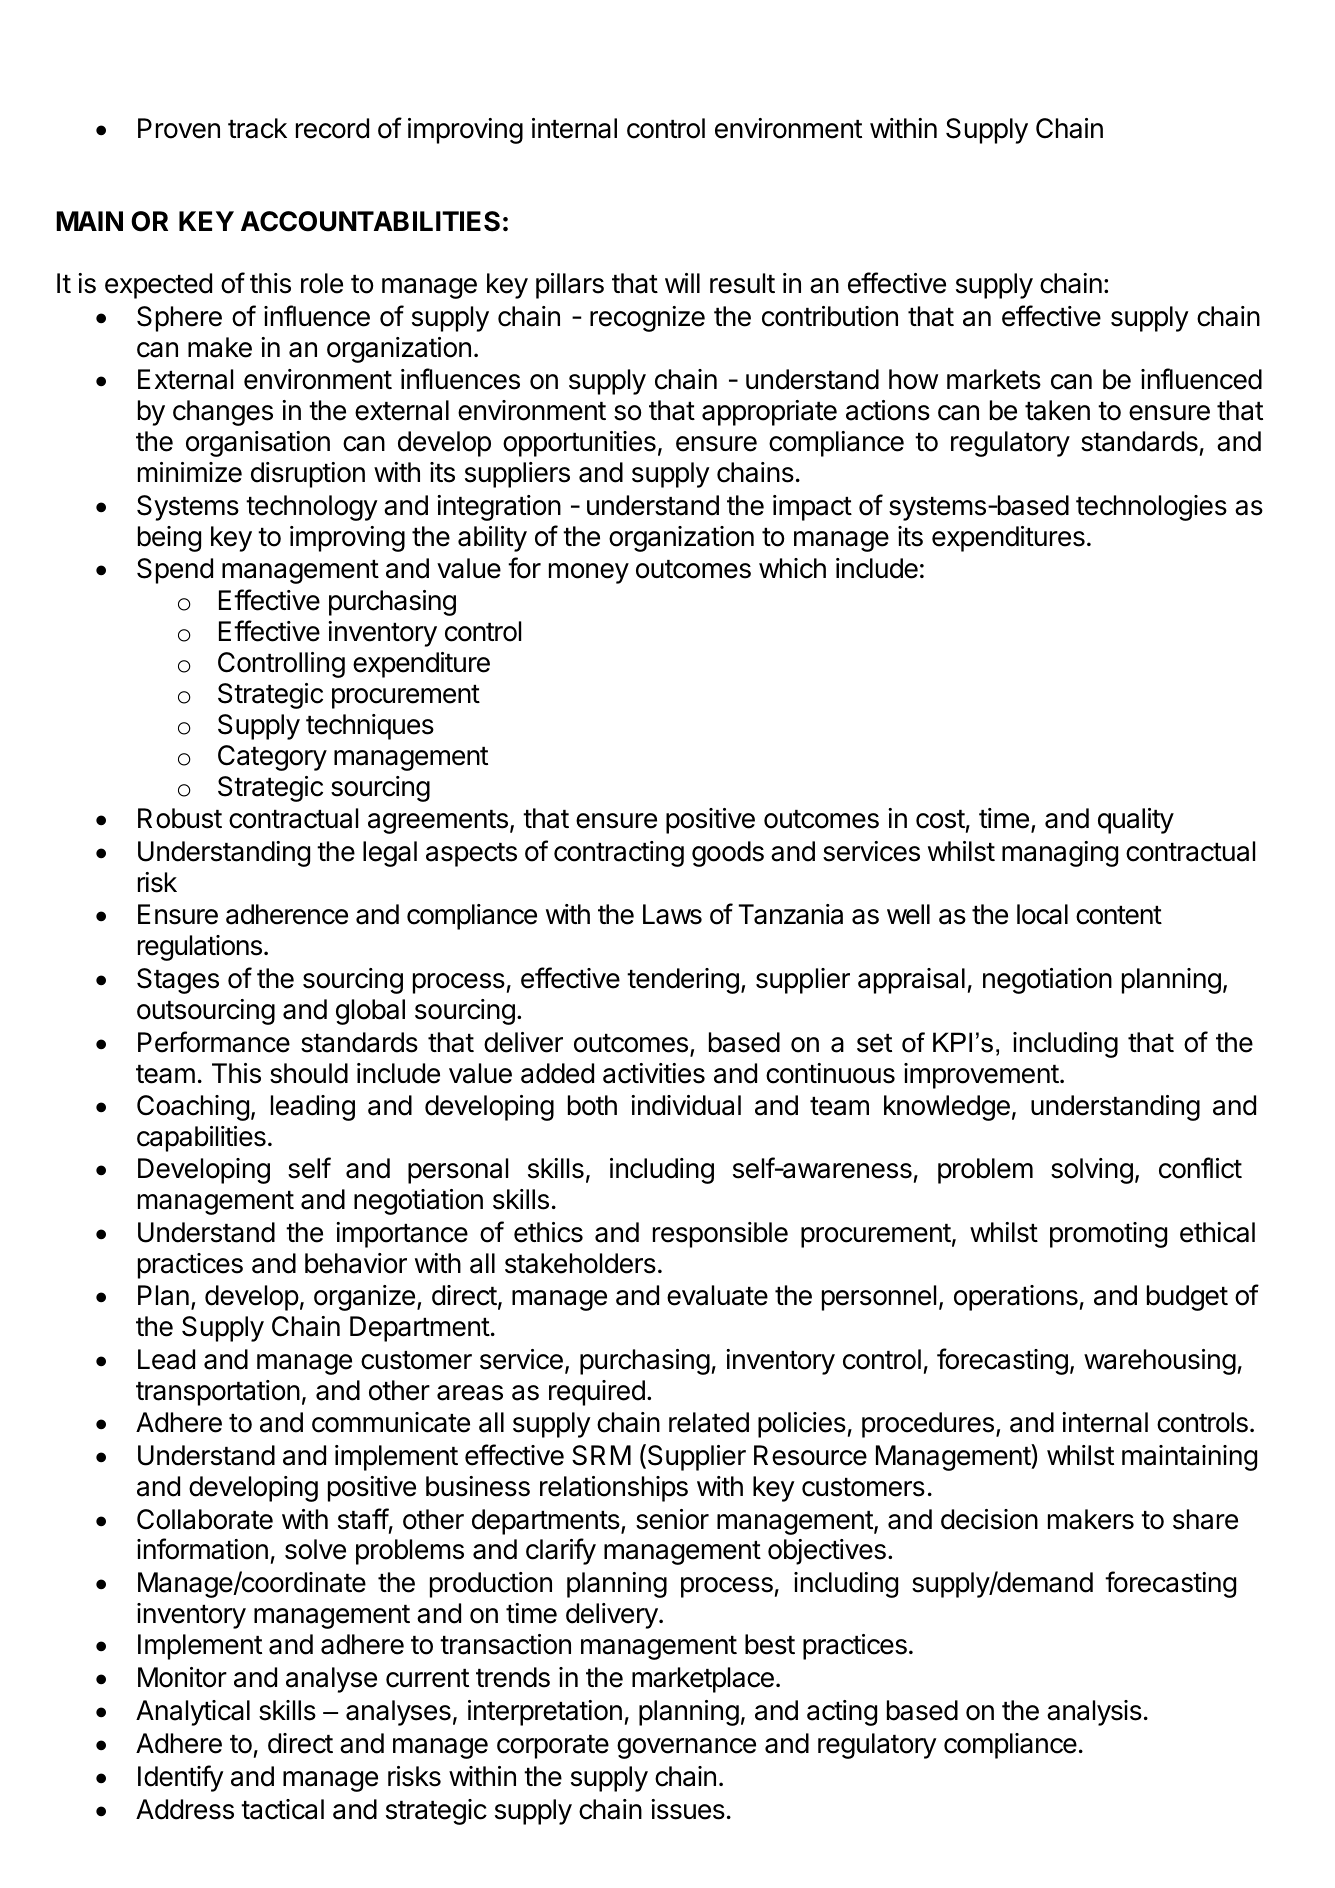 This document has height=1888, width=1335. I want to click on content, so click(1119, 915).
